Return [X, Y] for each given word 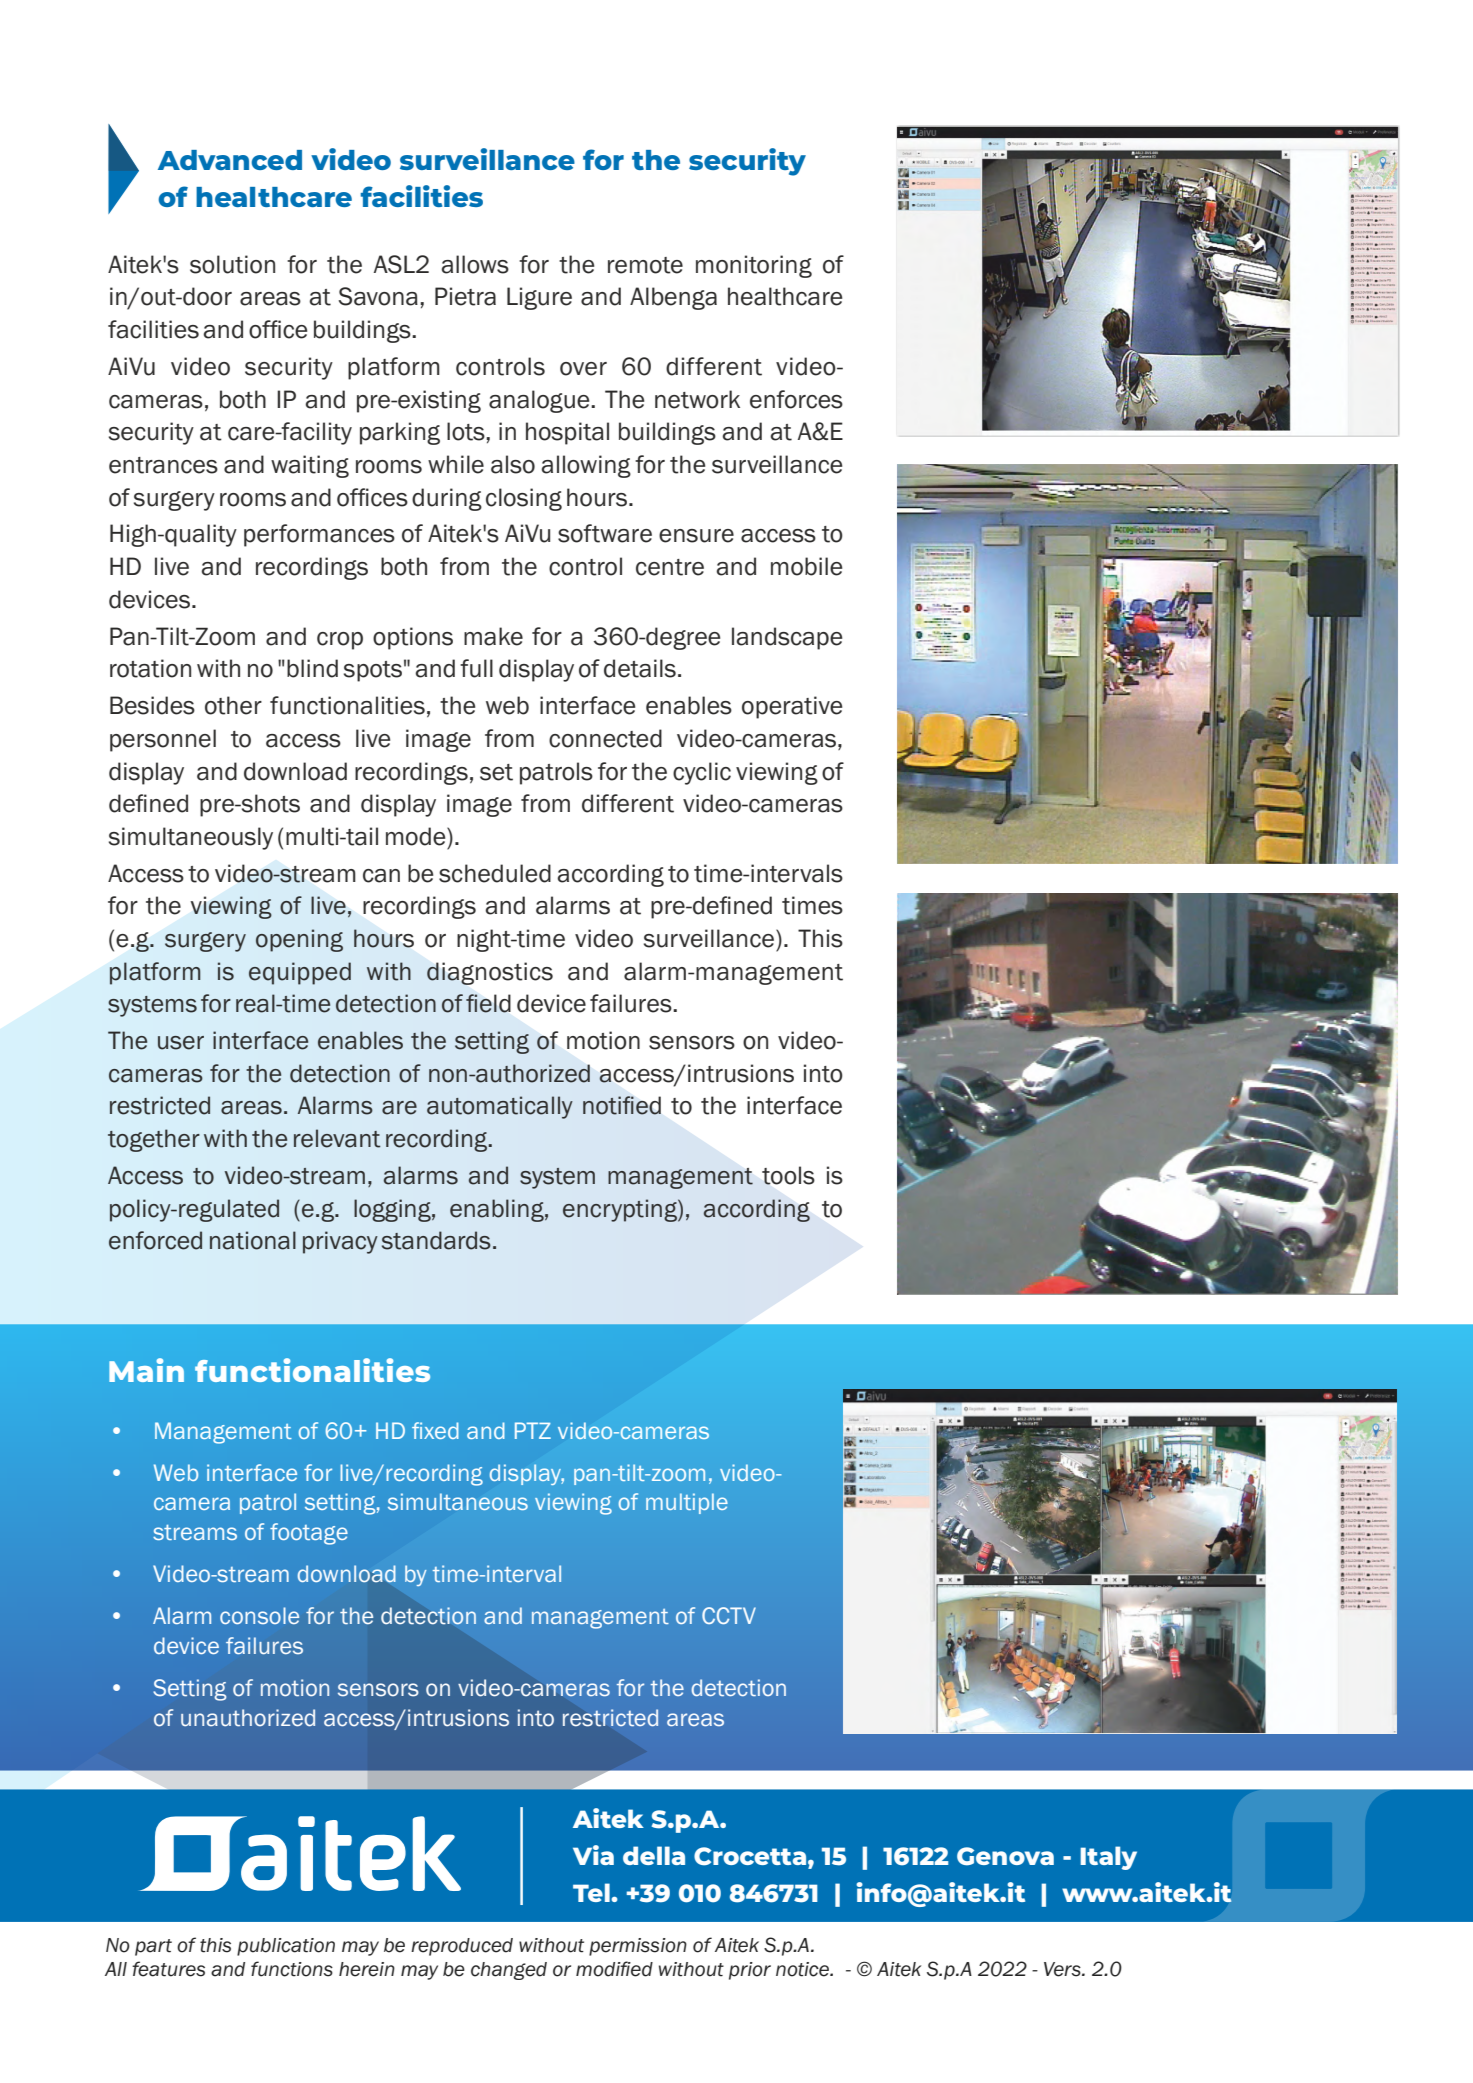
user [181, 1043]
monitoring [754, 266]
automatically [500, 1107]
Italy [1108, 1858]
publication [286, 1947]
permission [638, 1947]
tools [788, 1175]
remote [645, 265]
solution [232, 264]
